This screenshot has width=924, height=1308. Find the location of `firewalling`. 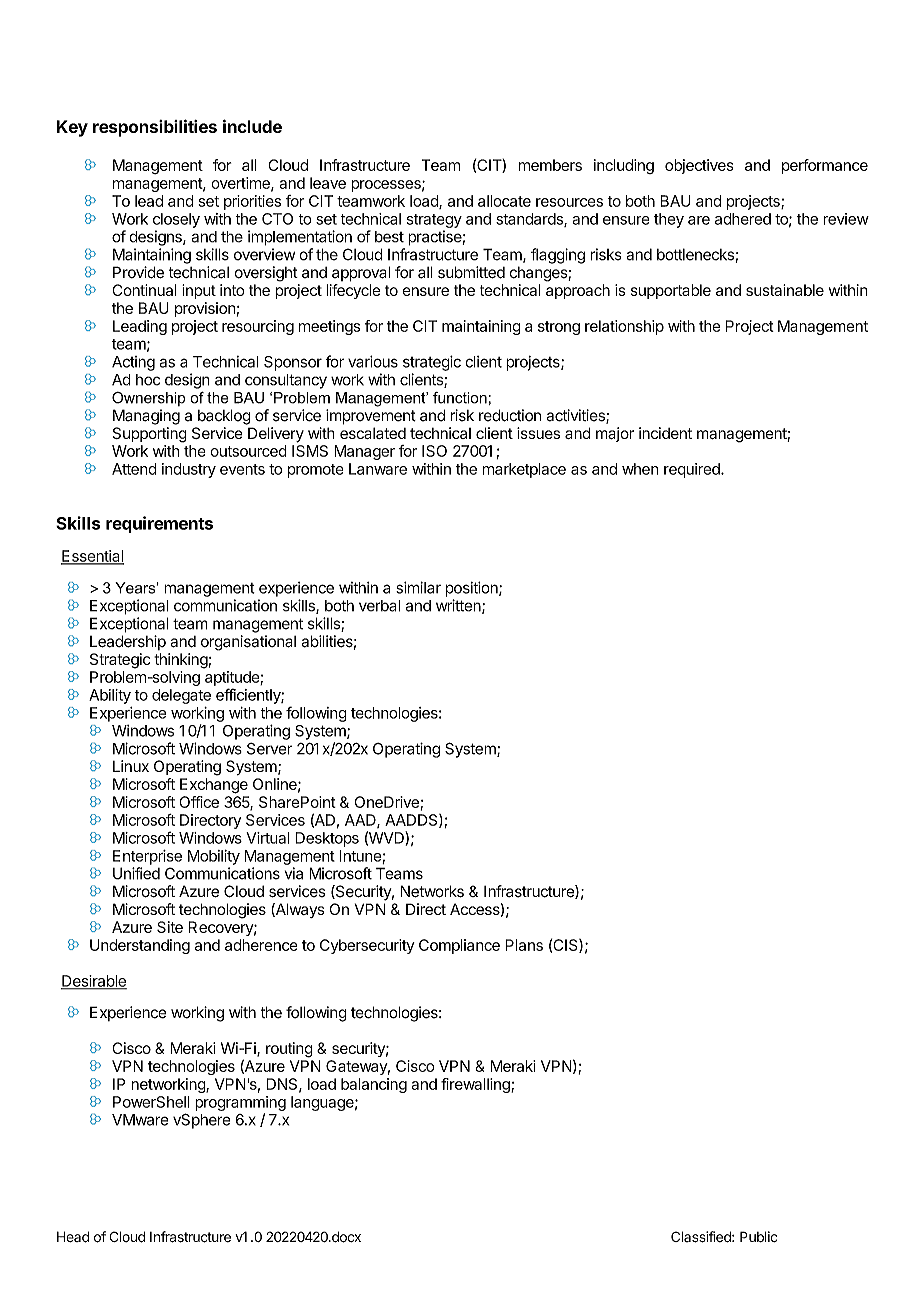

firewalling is located at coordinates (476, 1085).
